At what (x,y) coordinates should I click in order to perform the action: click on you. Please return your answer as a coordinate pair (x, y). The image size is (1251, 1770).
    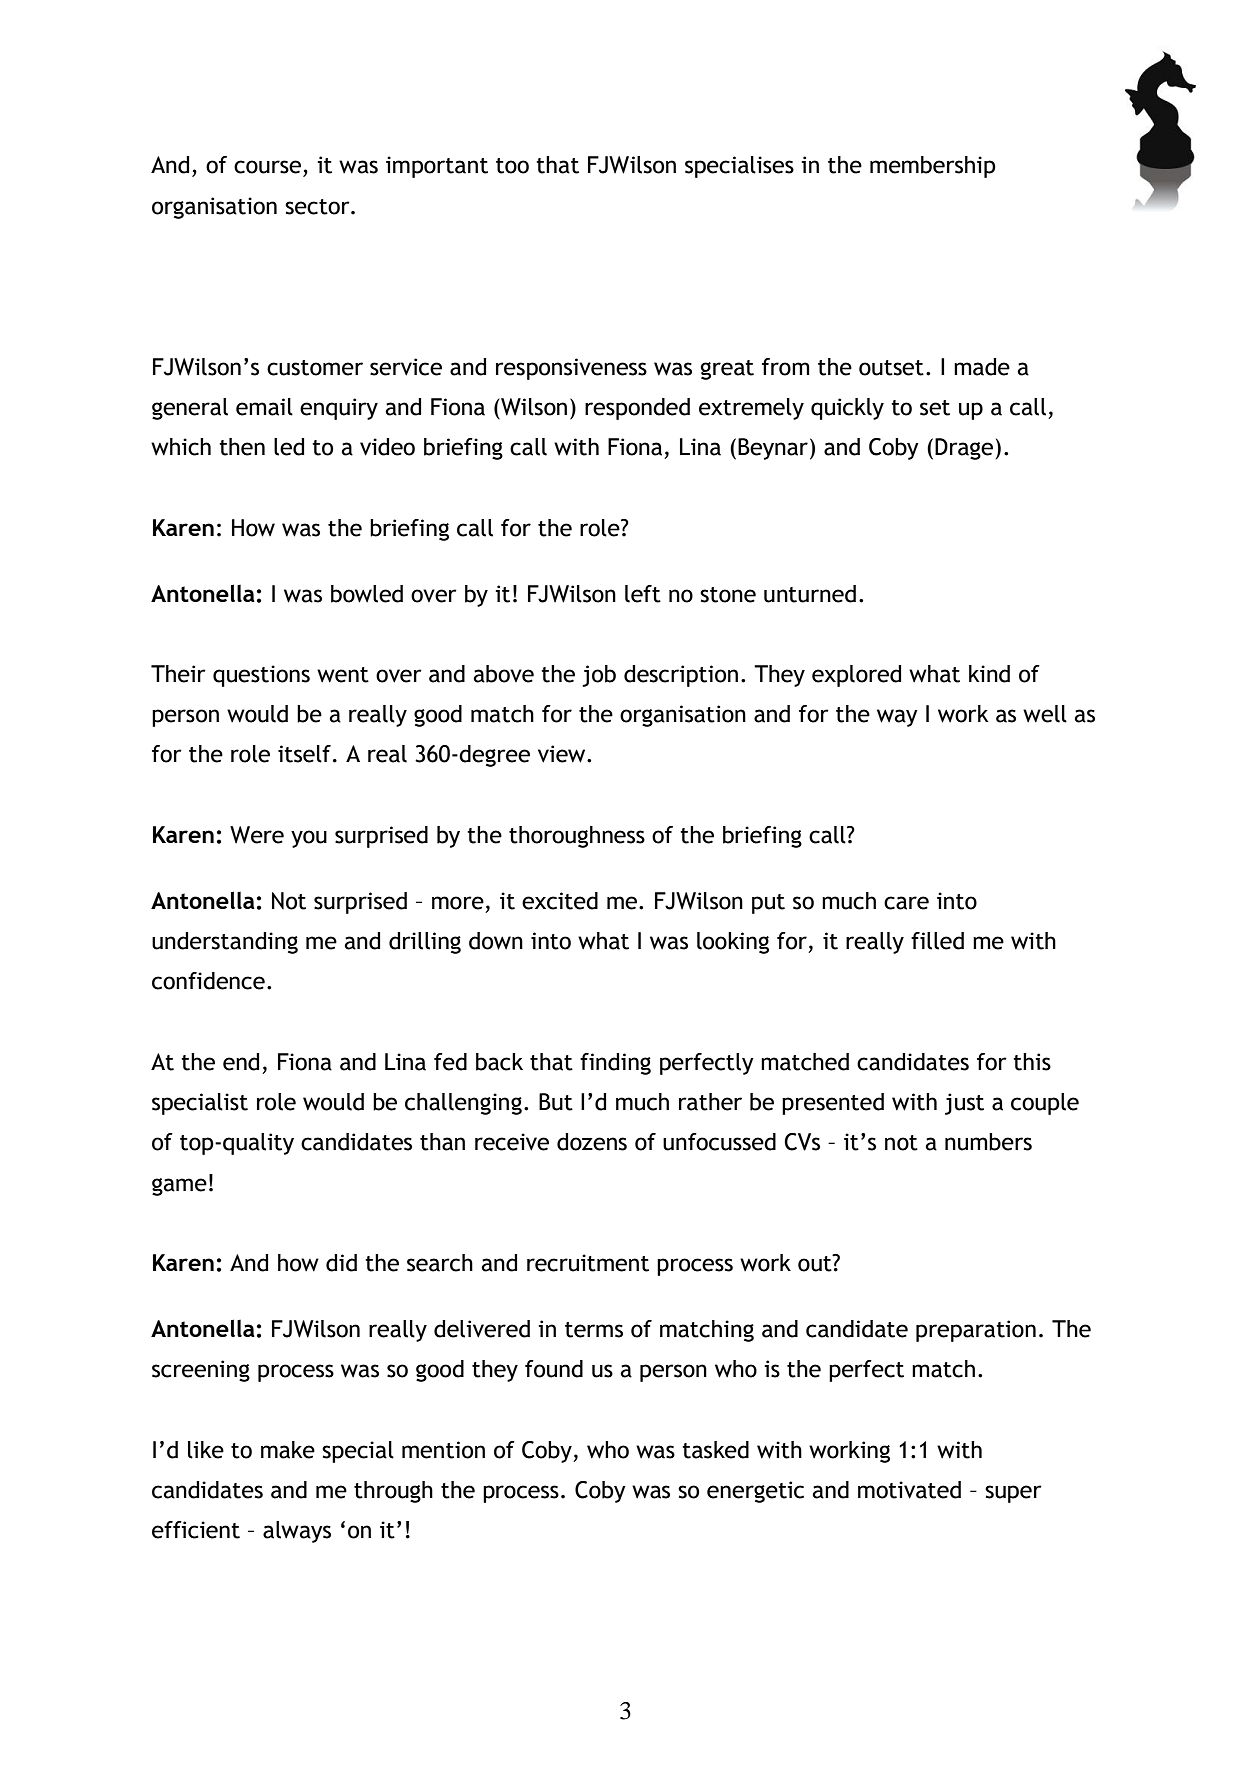
    Looking at the image, I should click on (309, 839).
